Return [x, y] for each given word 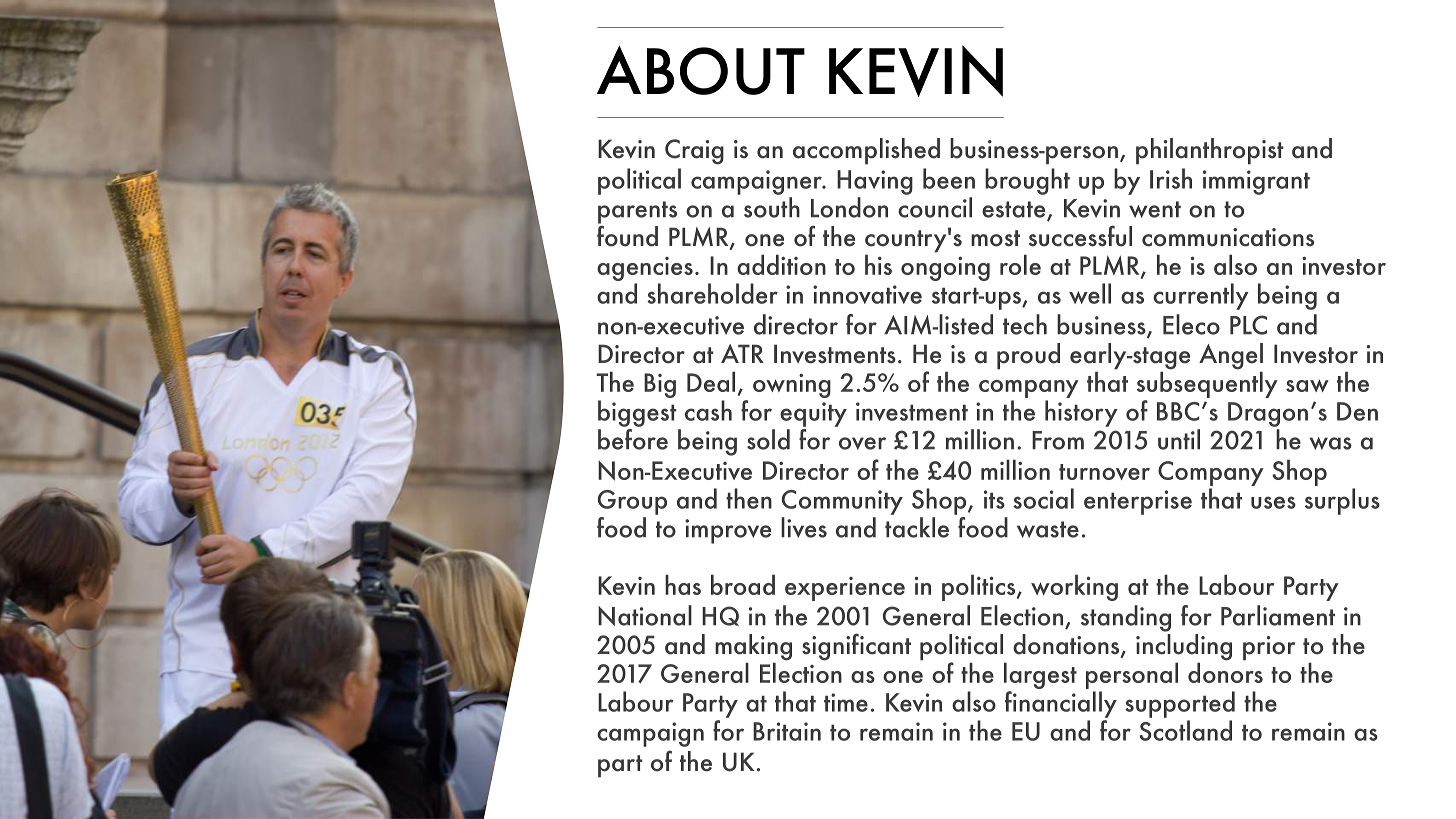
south [772, 207]
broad [743, 584]
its [994, 499]
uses [1273, 502]
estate [1015, 210]
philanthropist [1209, 151]
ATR [742, 353]
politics [980, 587]
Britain [787, 731]
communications [1228, 237]
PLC [1248, 325]
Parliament [1278, 615]
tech [1025, 324]
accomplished [866, 151]
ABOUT [701, 70]
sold [768, 439]
